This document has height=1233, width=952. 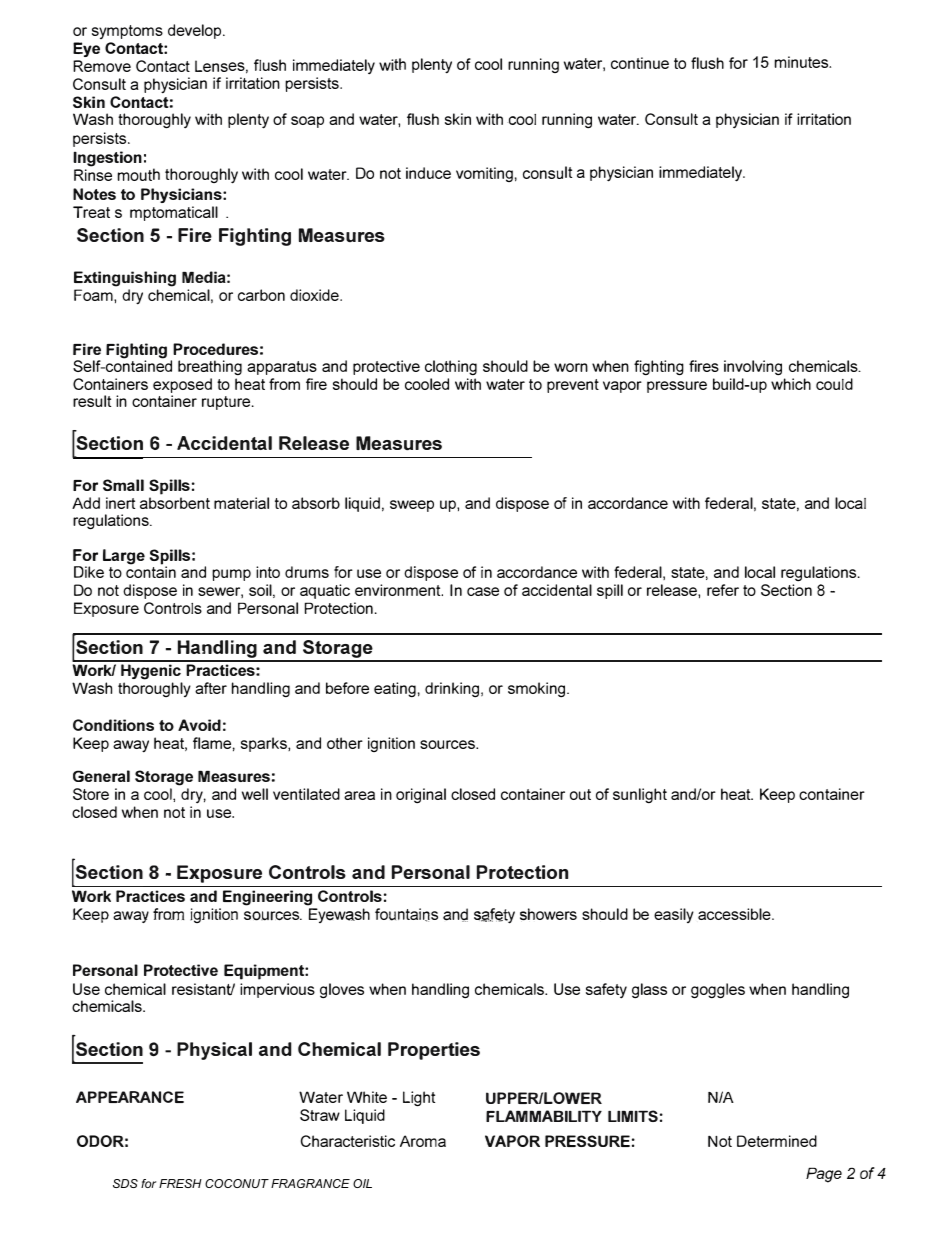 I want to click on clothing, so click(x=451, y=367).
